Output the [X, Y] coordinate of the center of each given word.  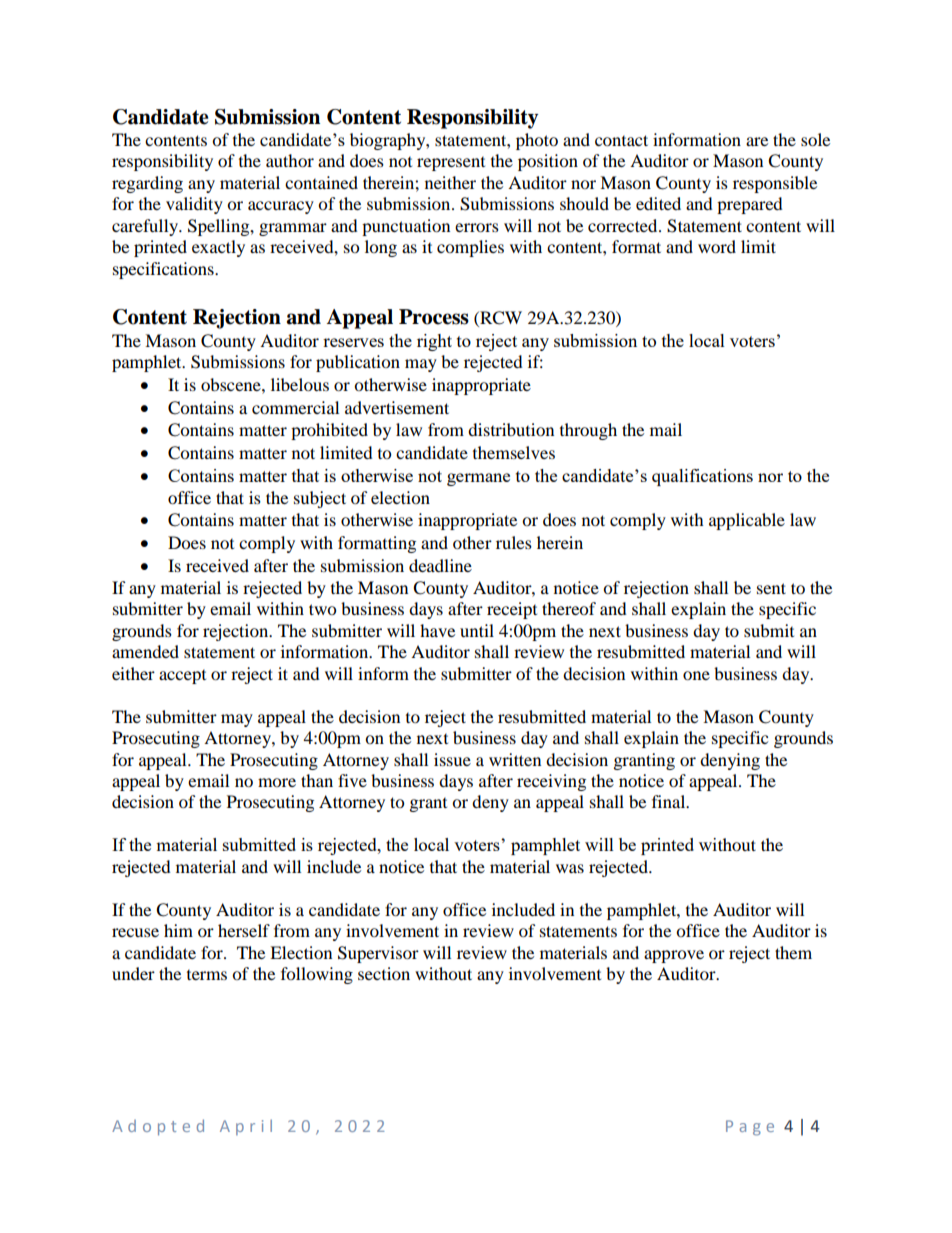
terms [207, 975]
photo [537, 141]
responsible [775, 184]
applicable [747, 521]
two [322, 609]
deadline [440, 565]
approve [674, 956]
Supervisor [378, 954]
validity [194, 205]
